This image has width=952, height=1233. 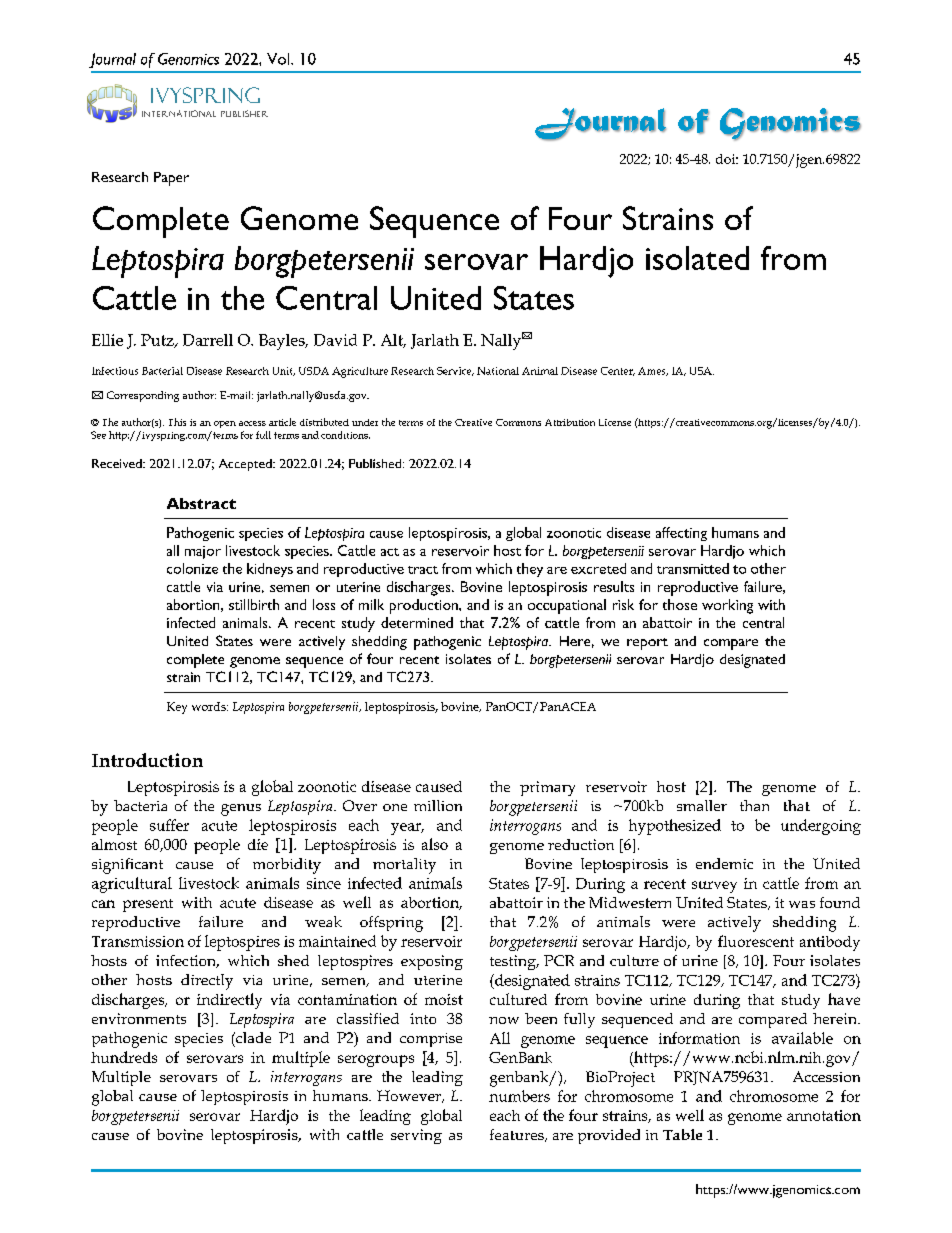 What do you see at coordinates (404, 866) in the image?
I see `mortality` at bounding box center [404, 866].
